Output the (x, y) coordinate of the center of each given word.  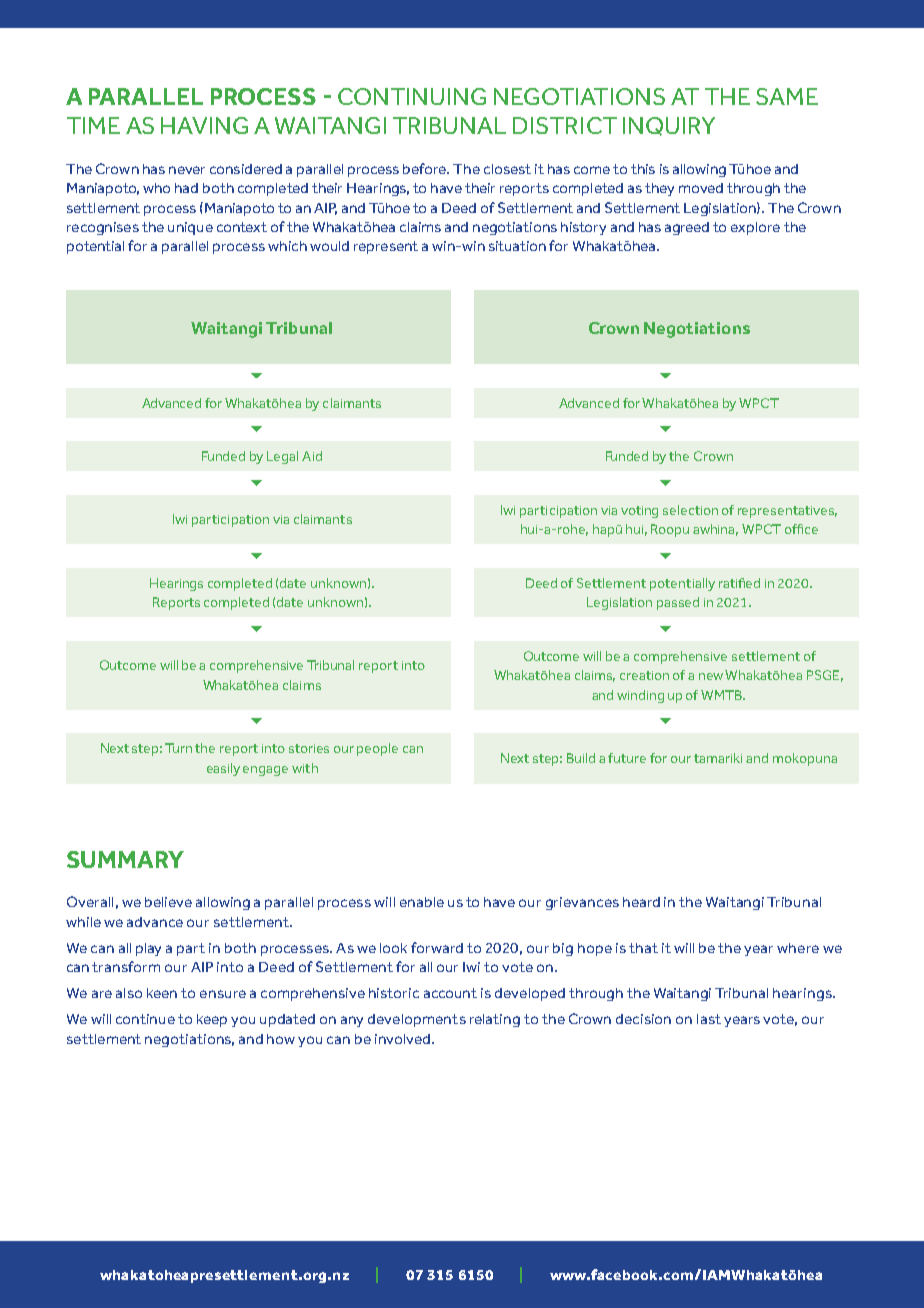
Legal (282, 457)
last (709, 1019)
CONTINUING (412, 96)
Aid (312, 456)
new (711, 676)
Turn (178, 748)
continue (145, 1019)
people (377, 749)
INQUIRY (669, 126)
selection (690, 510)
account (450, 993)
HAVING (204, 125)
